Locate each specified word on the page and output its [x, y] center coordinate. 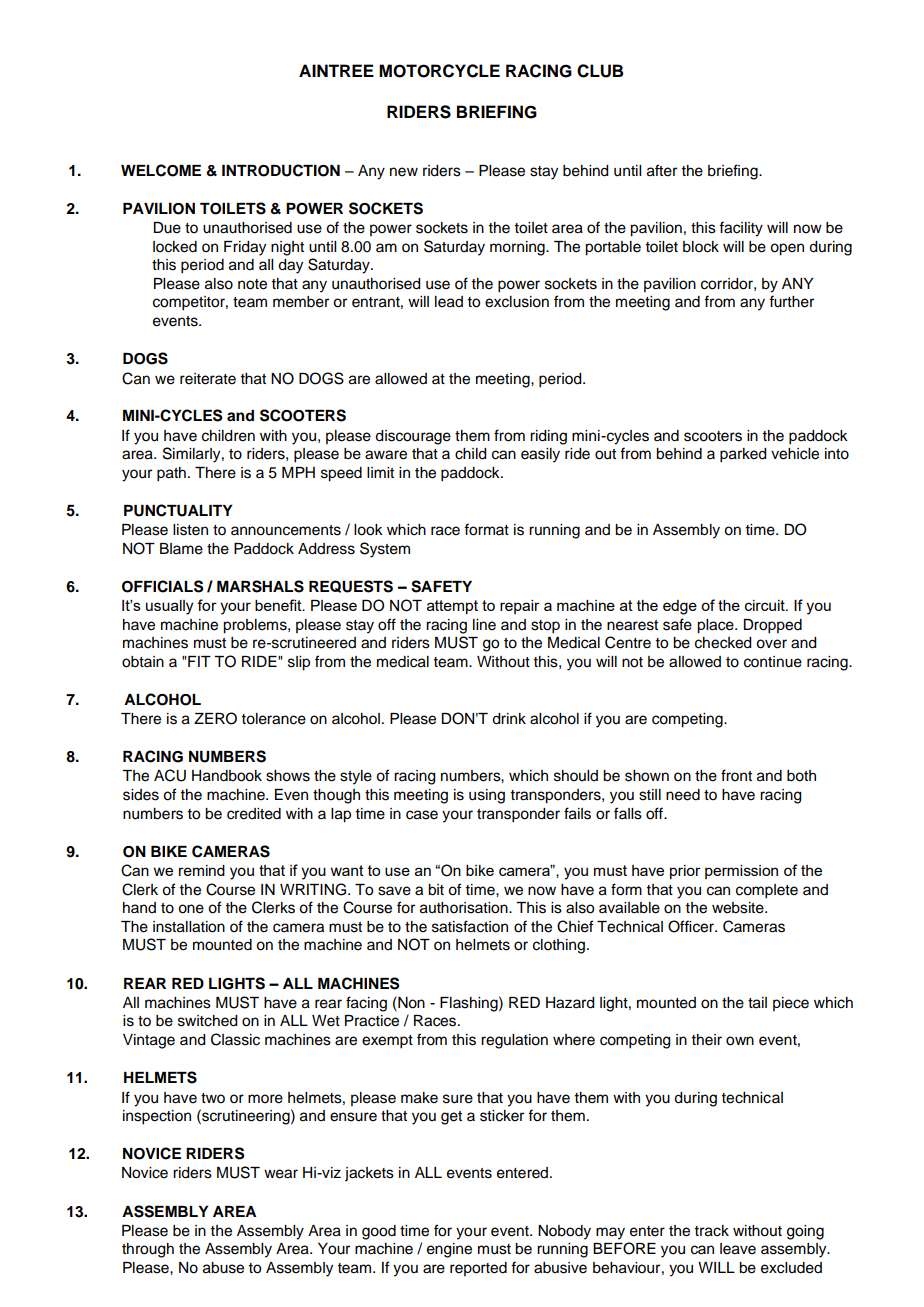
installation [189, 927]
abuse [223, 1268]
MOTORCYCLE [439, 71]
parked [743, 455]
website [739, 908]
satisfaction [470, 926]
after [662, 170]
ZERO [215, 718]
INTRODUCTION [281, 170]
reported [478, 1269]
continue [773, 662]
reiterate [208, 379]
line [484, 625]
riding [548, 437]
